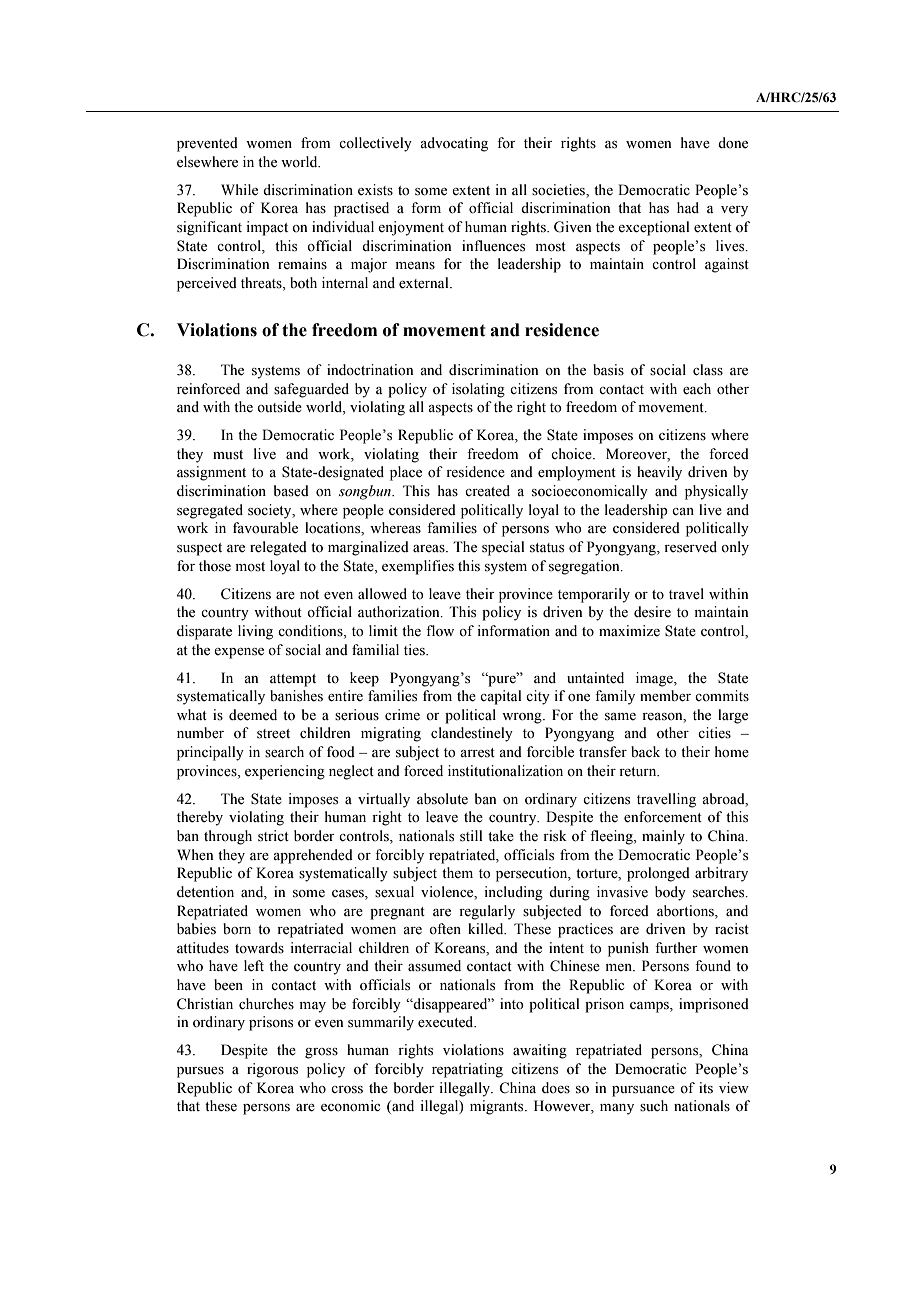 This image has height=1308, width=924. I want to click on had, so click(688, 207).
